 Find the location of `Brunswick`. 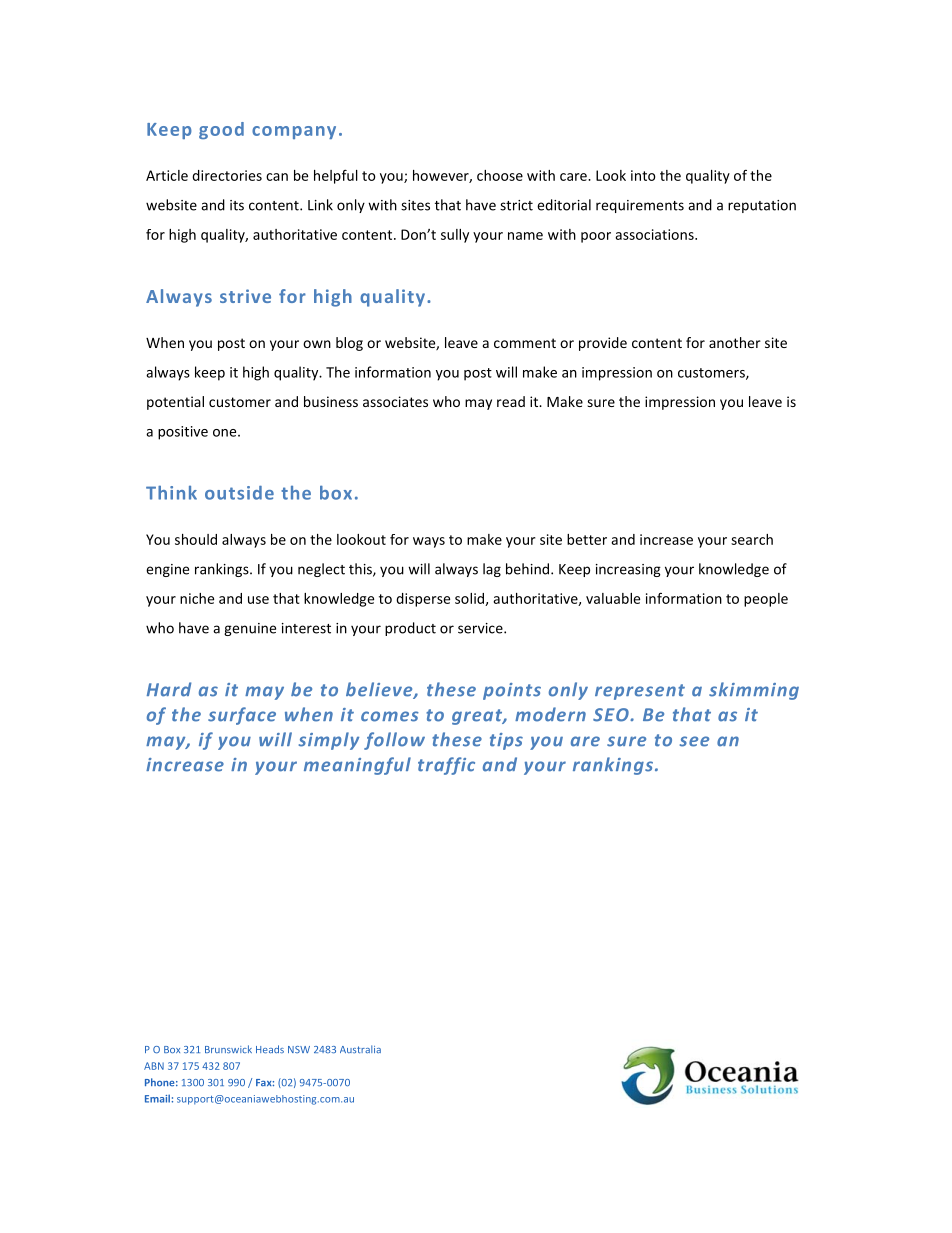

Brunswick is located at coordinates (228, 1049).
